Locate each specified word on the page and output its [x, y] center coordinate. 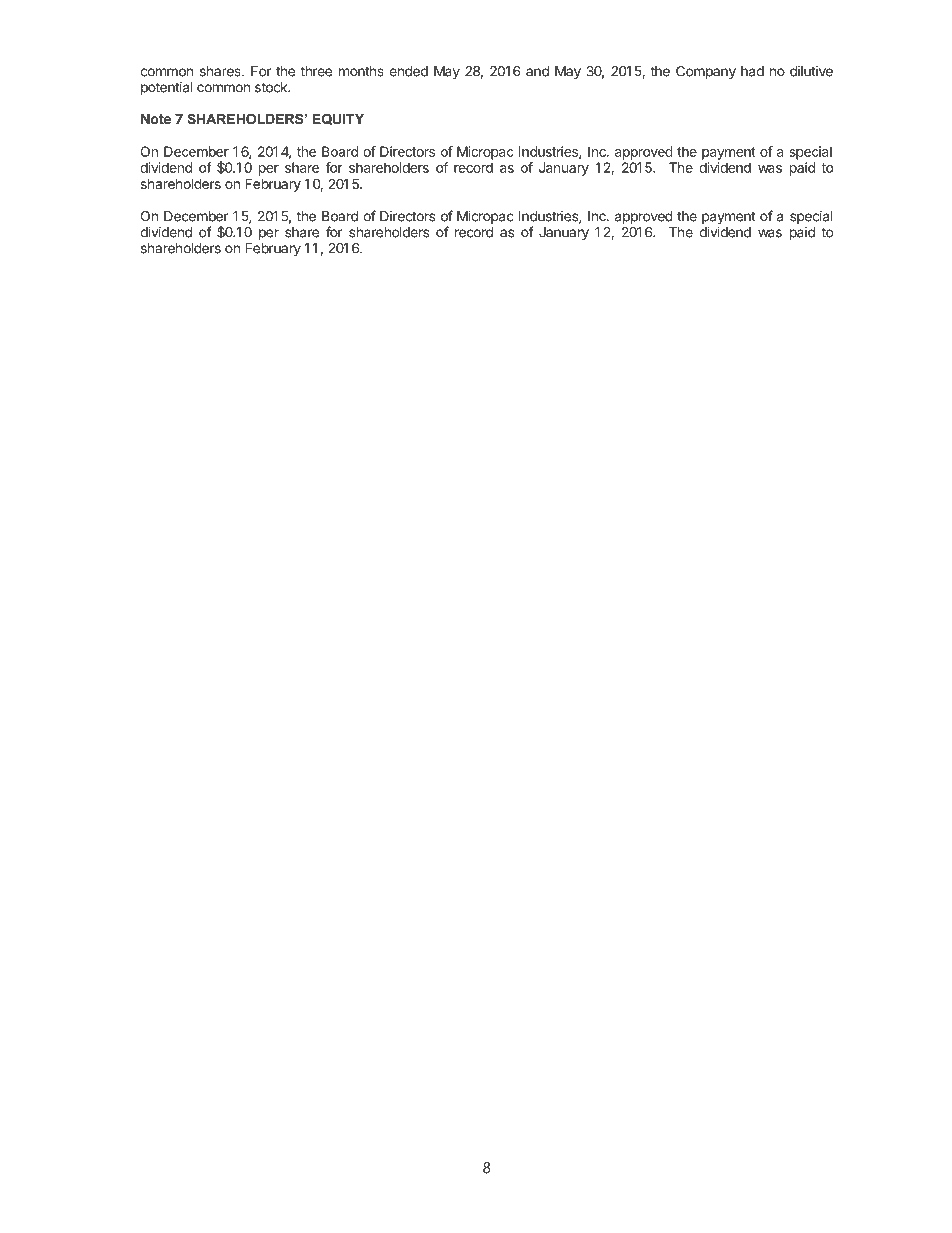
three [316, 71]
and [537, 71]
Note [156, 118]
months [361, 71]
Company [706, 72]
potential [167, 88]
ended [408, 71]
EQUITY [338, 119]
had [752, 71]
